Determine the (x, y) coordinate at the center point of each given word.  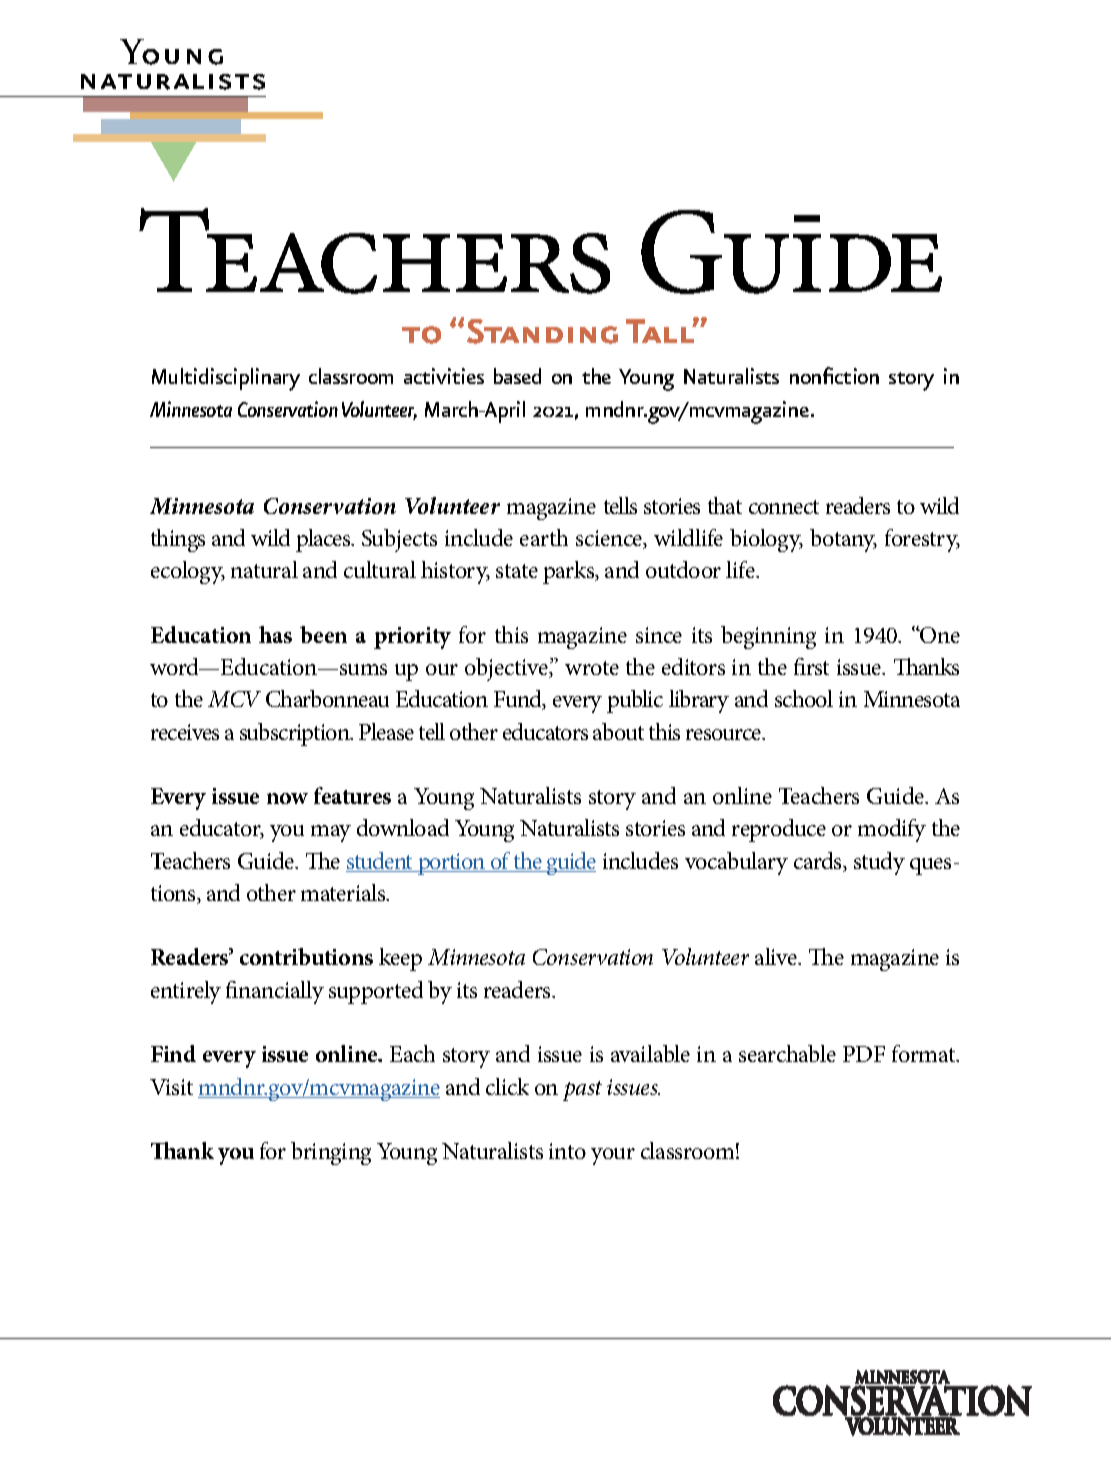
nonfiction (834, 375)
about (618, 731)
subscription (296, 734)
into (567, 1151)
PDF (864, 1054)
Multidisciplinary (226, 379)
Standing (542, 331)
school (804, 698)
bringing (331, 1153)
